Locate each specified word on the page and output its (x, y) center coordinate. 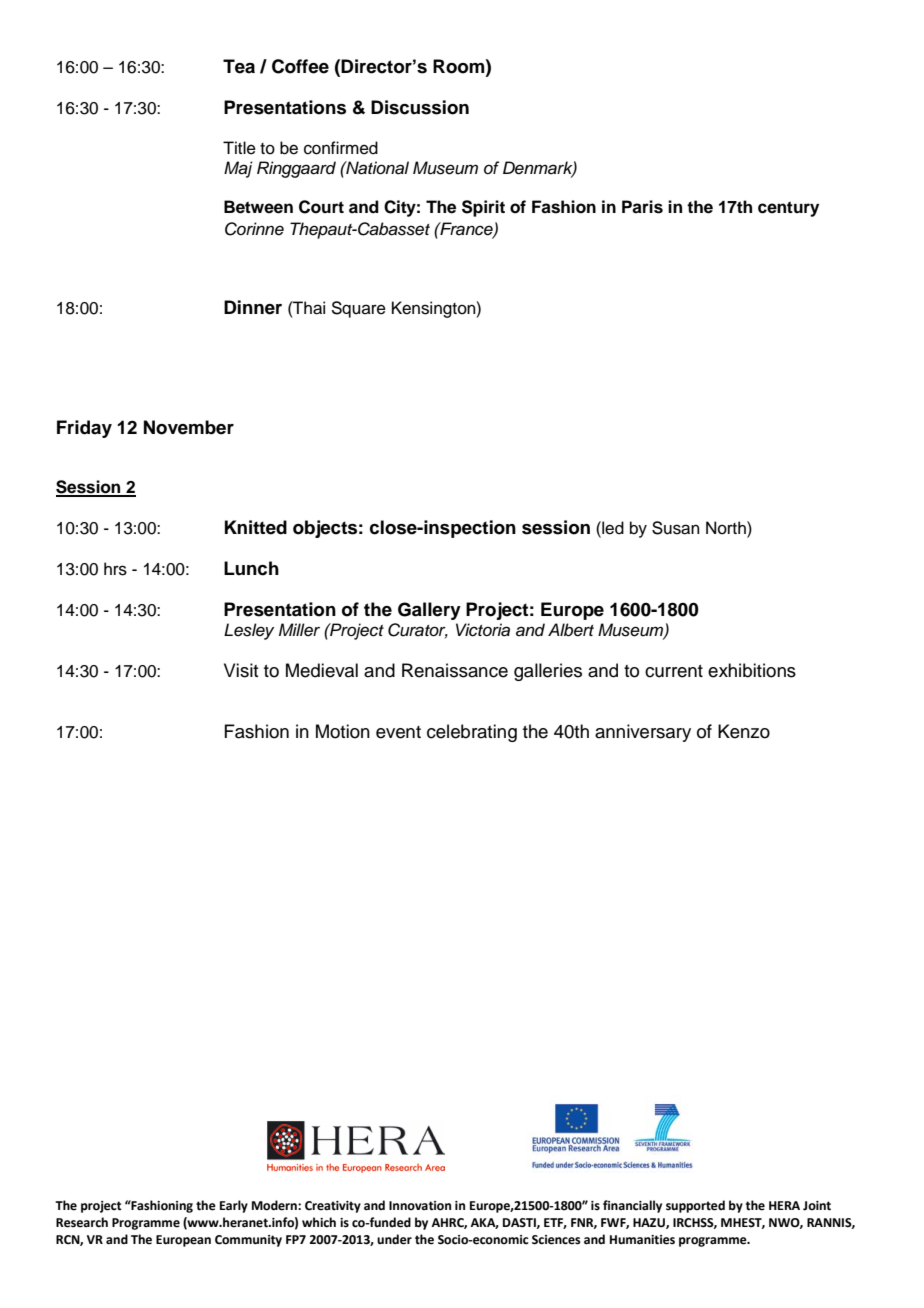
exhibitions (752, 670)
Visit (241, 670)
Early (234, 1206)
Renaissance (455, 670)
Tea (239, 66)
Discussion (420, 107)
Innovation (420, 1206)
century (788, 209)
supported (695, 1206)
